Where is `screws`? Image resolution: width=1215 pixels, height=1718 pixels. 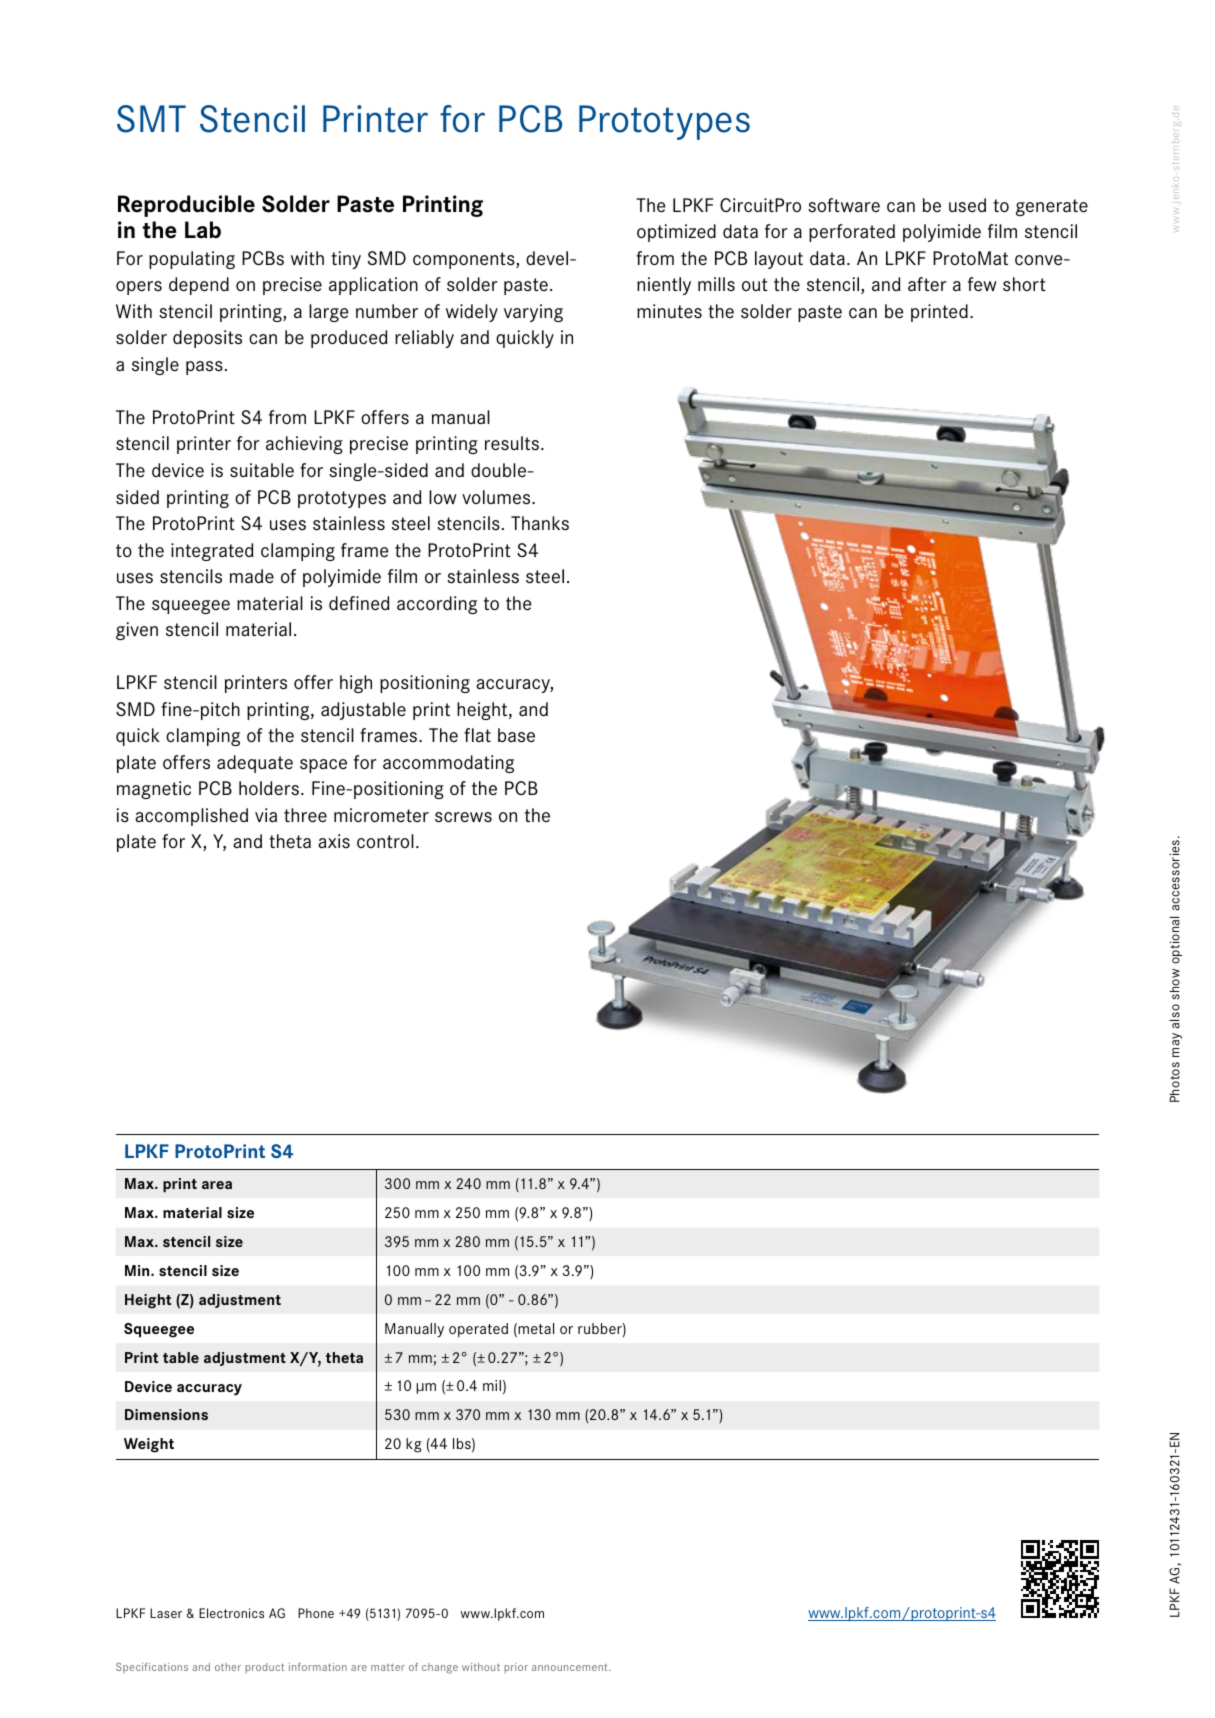 screws is located at coordinates (463, 817).
